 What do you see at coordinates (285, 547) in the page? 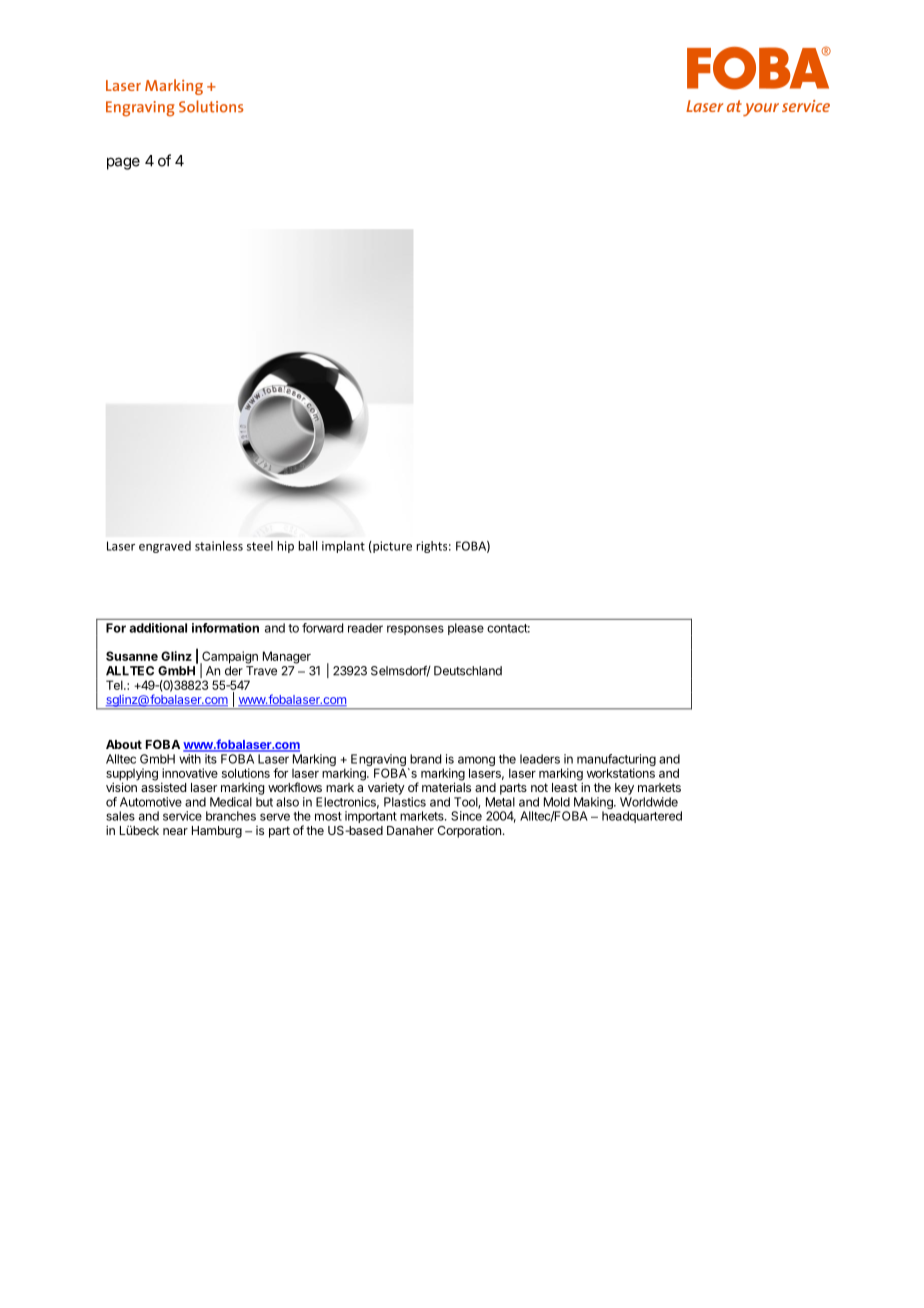
I see `hip` at bounding box center [285, 547].
